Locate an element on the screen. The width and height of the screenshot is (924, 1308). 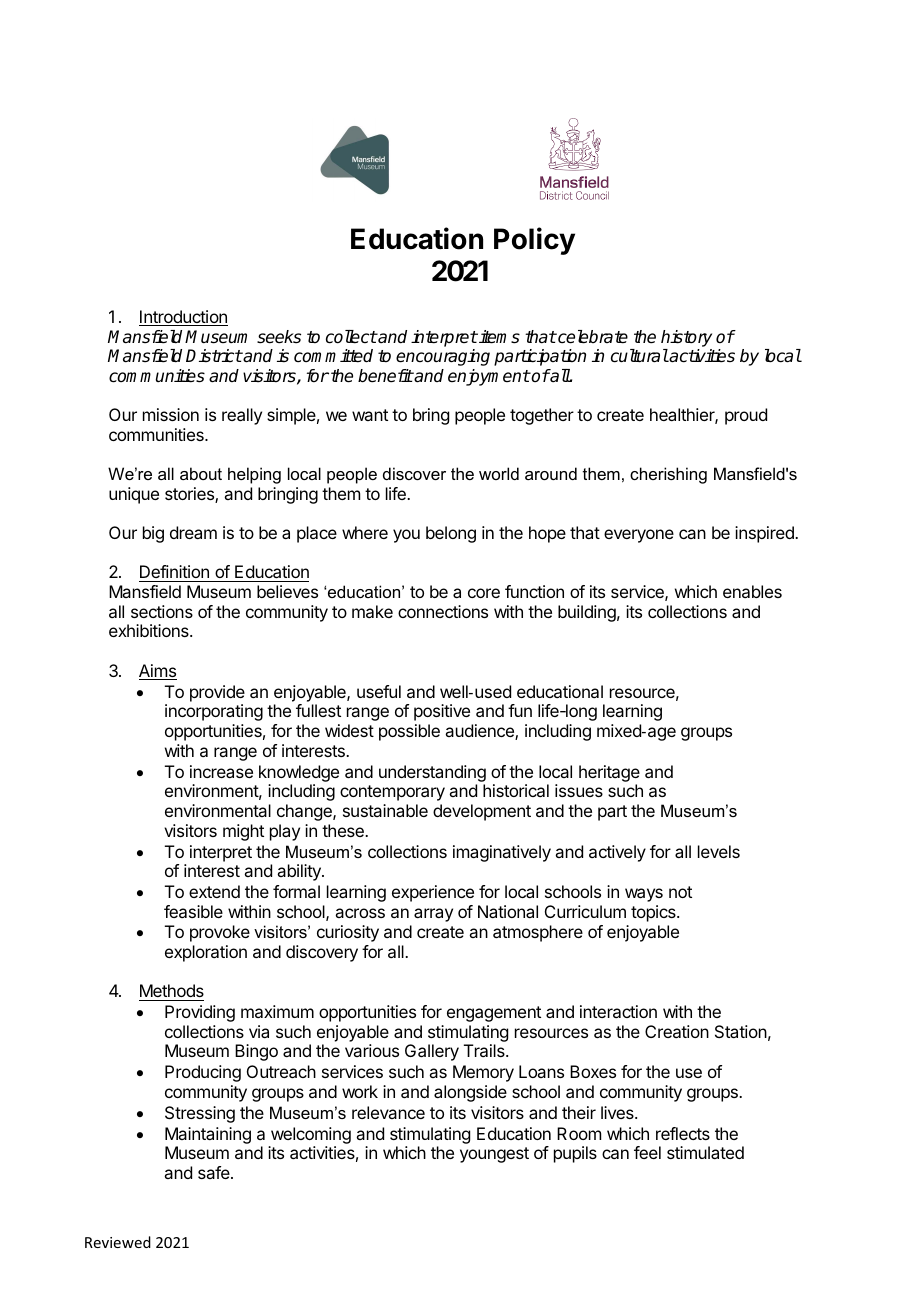
history is located at coordinates (686, 338).
